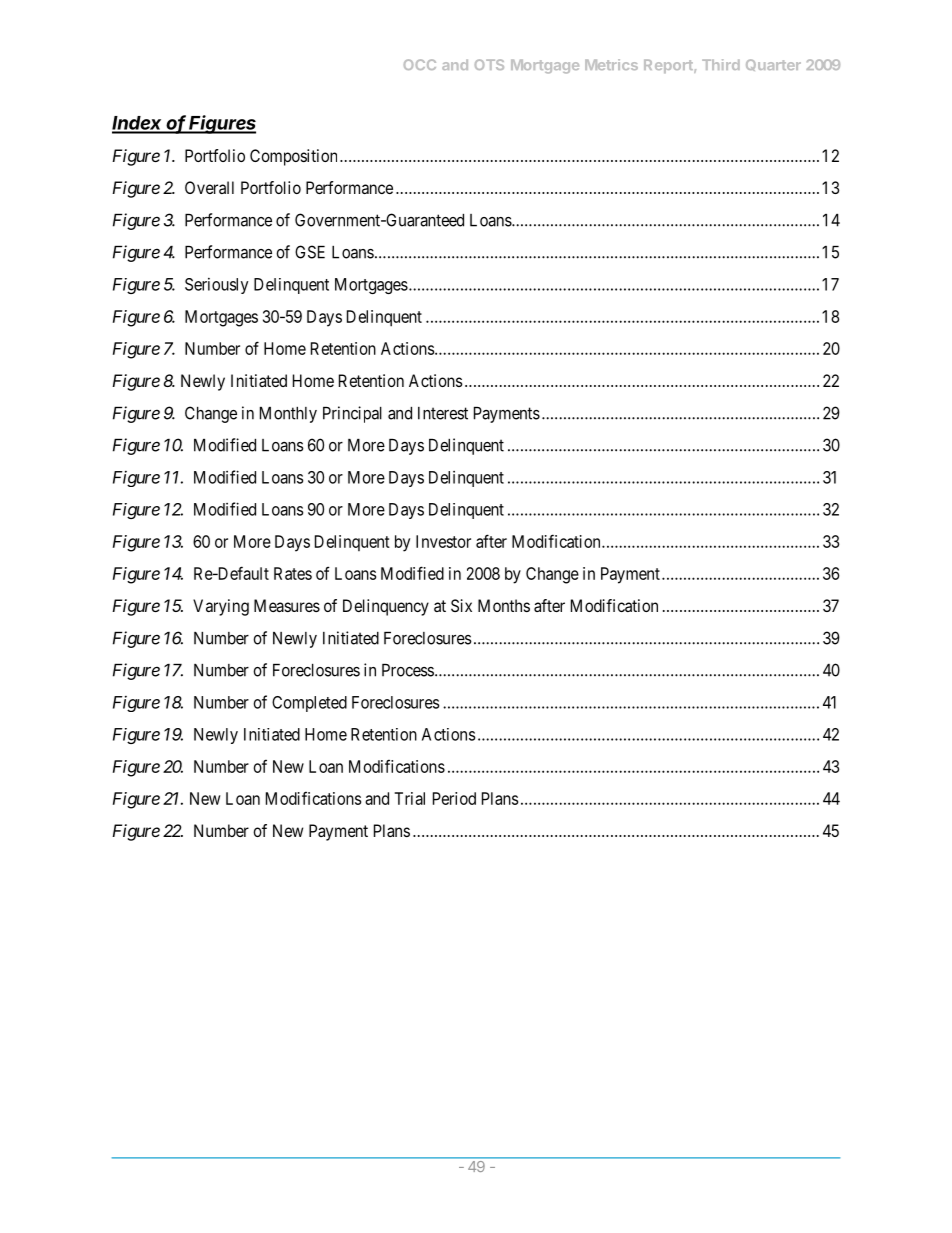 The height and width of the page is (1233, 952). What do you see at coordinates (443, 413) in the page?
I see `Interest` at bounding box center [443, 413].
